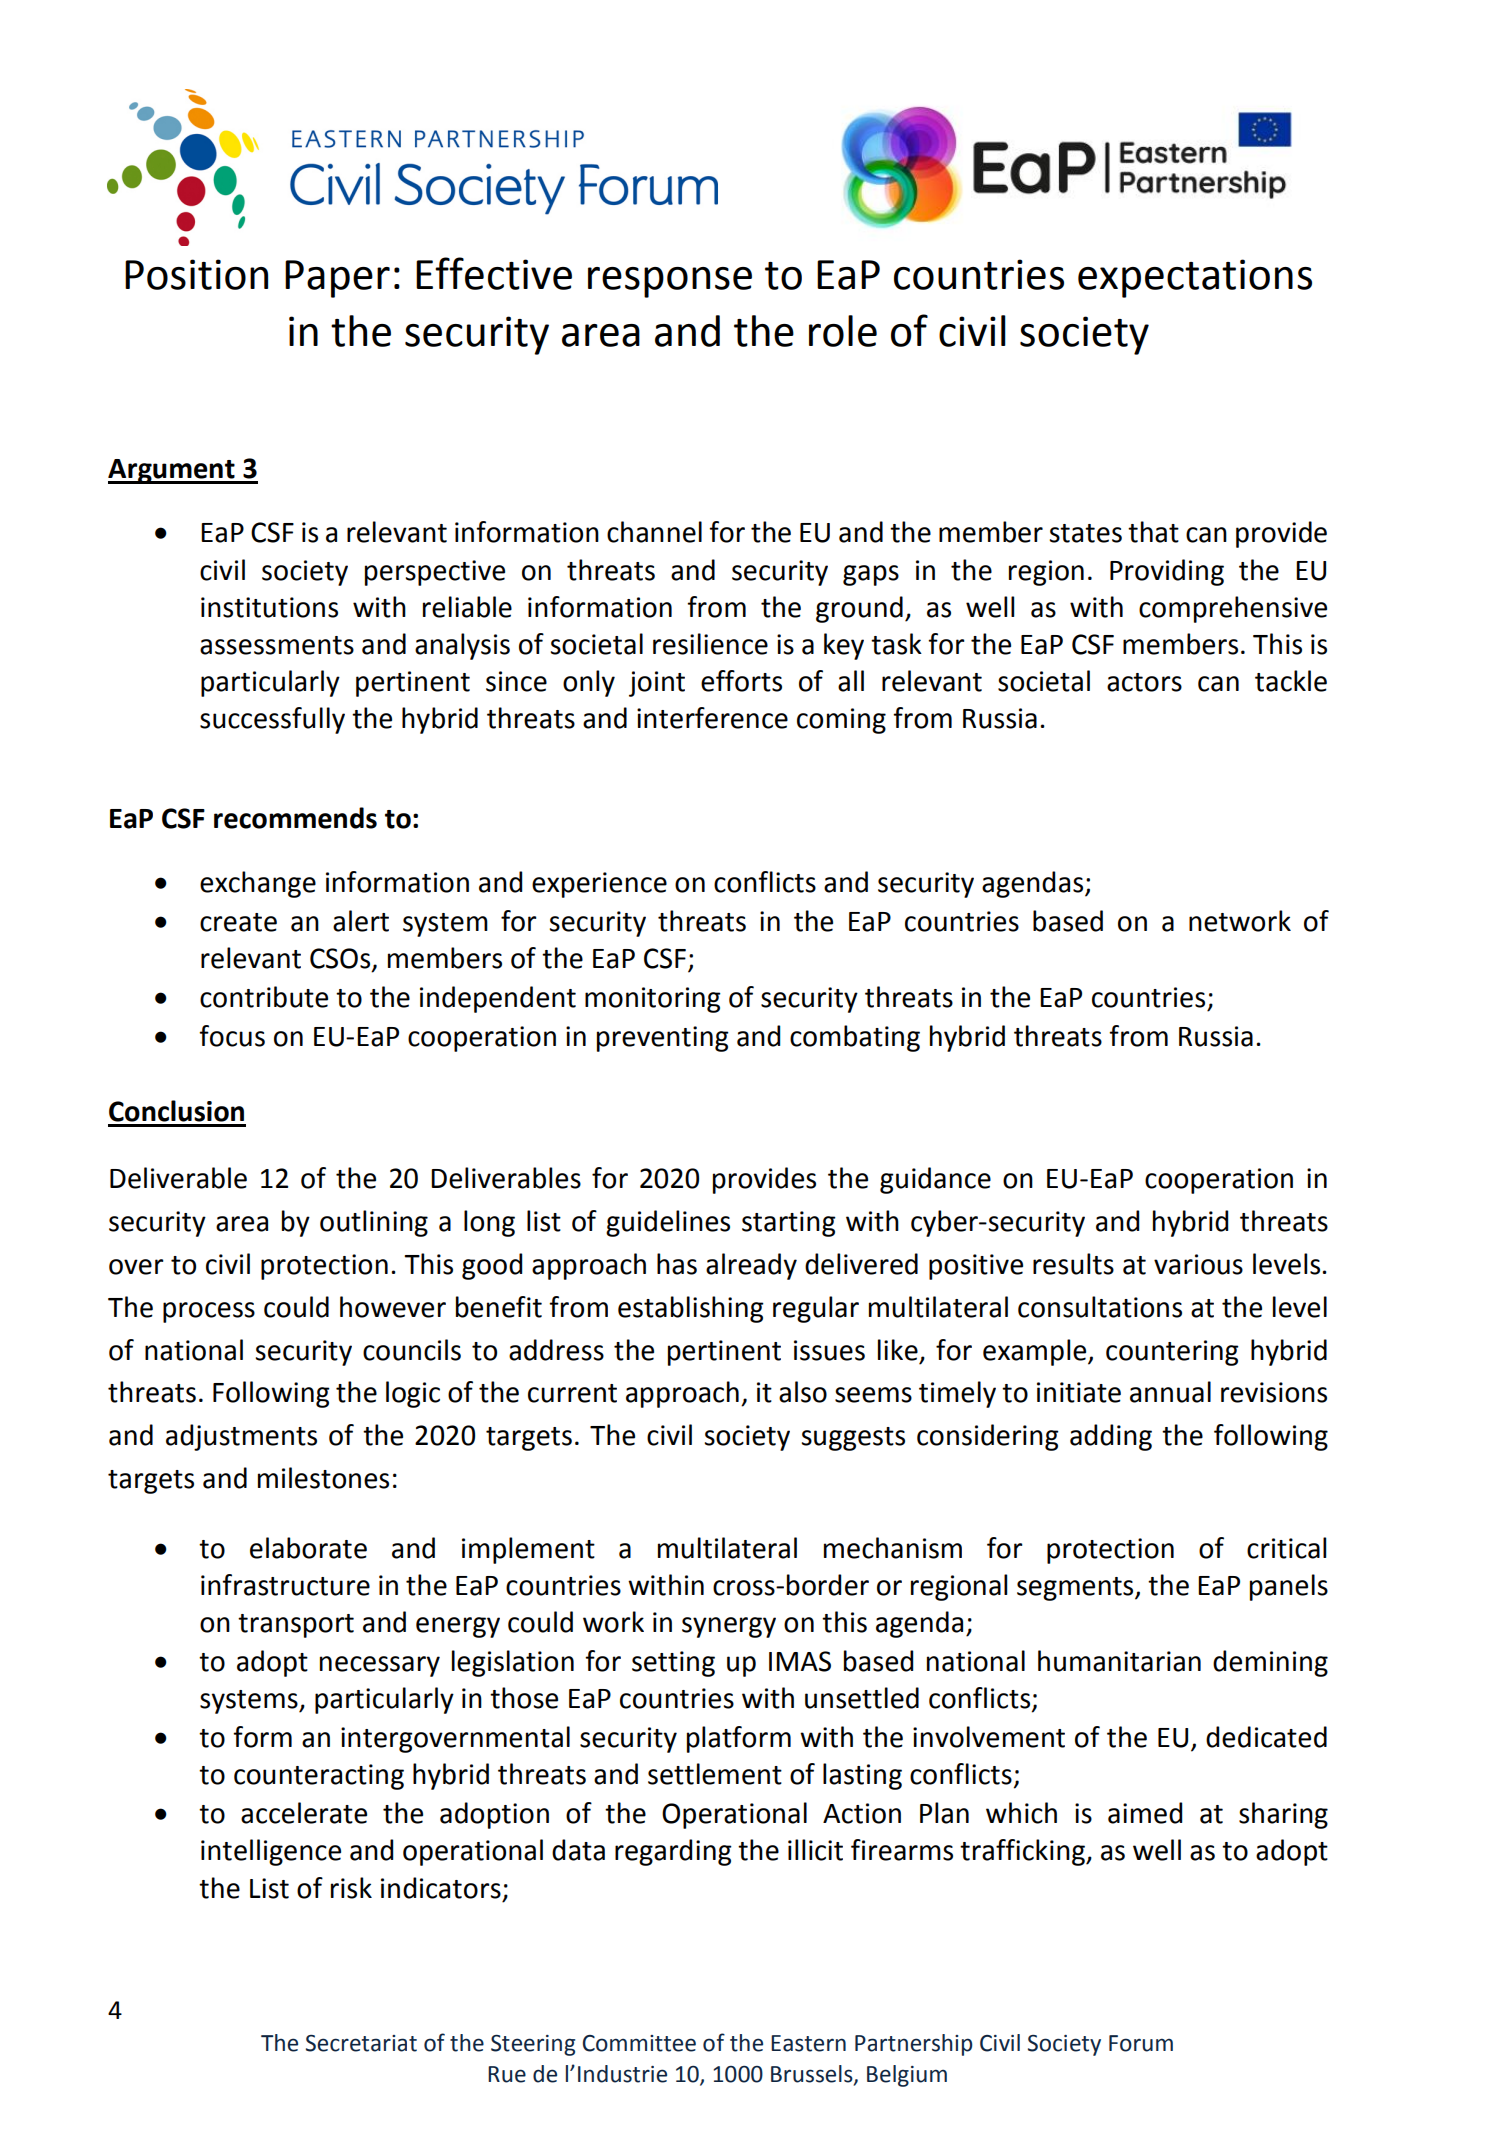 Image resolution: width=1511 pixels, height=2138 pixels. Describe the element at coordinates (712, 718) in the document. I see `interference` at that location.
